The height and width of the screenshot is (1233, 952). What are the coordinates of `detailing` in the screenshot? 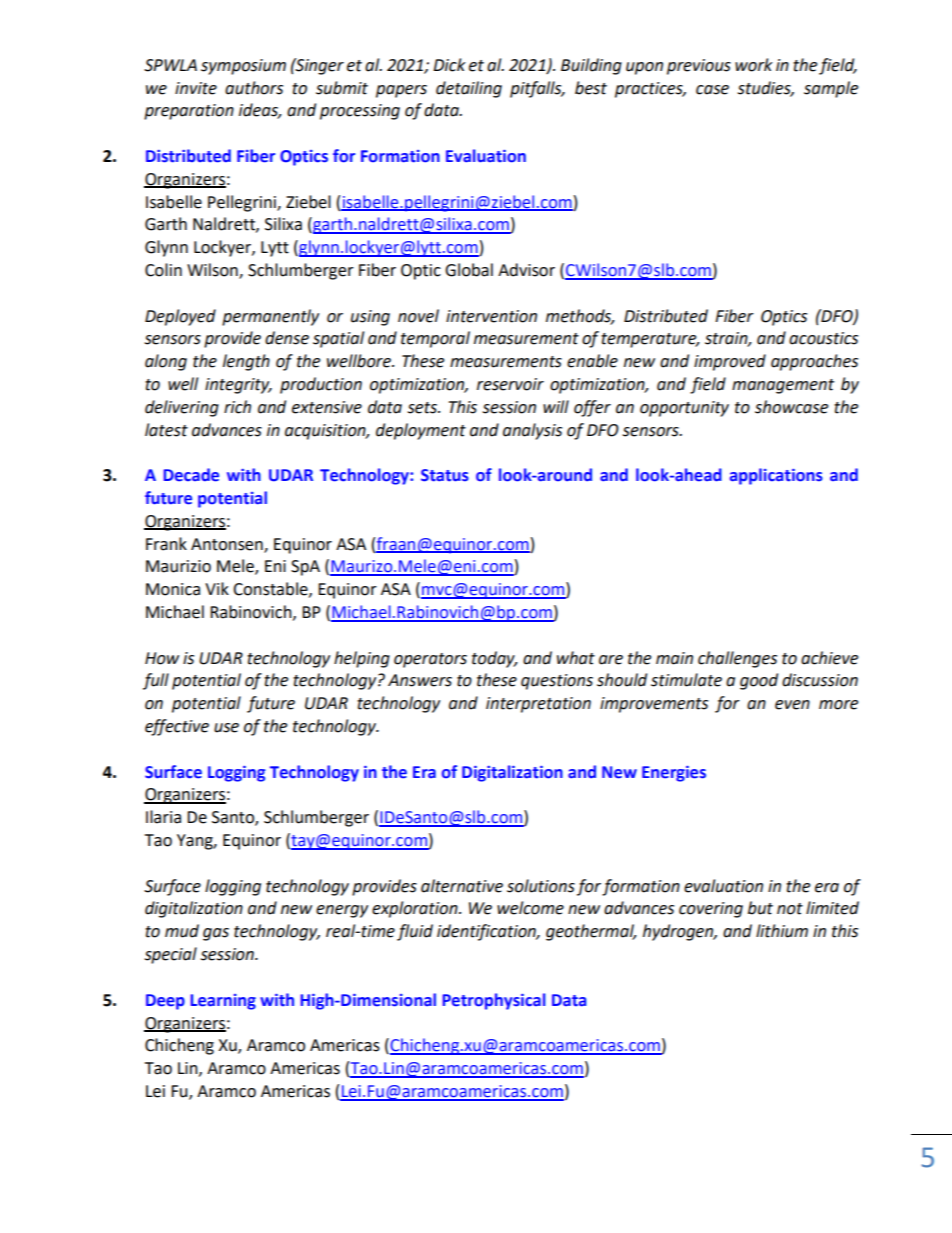 It's located at (469, 89).
